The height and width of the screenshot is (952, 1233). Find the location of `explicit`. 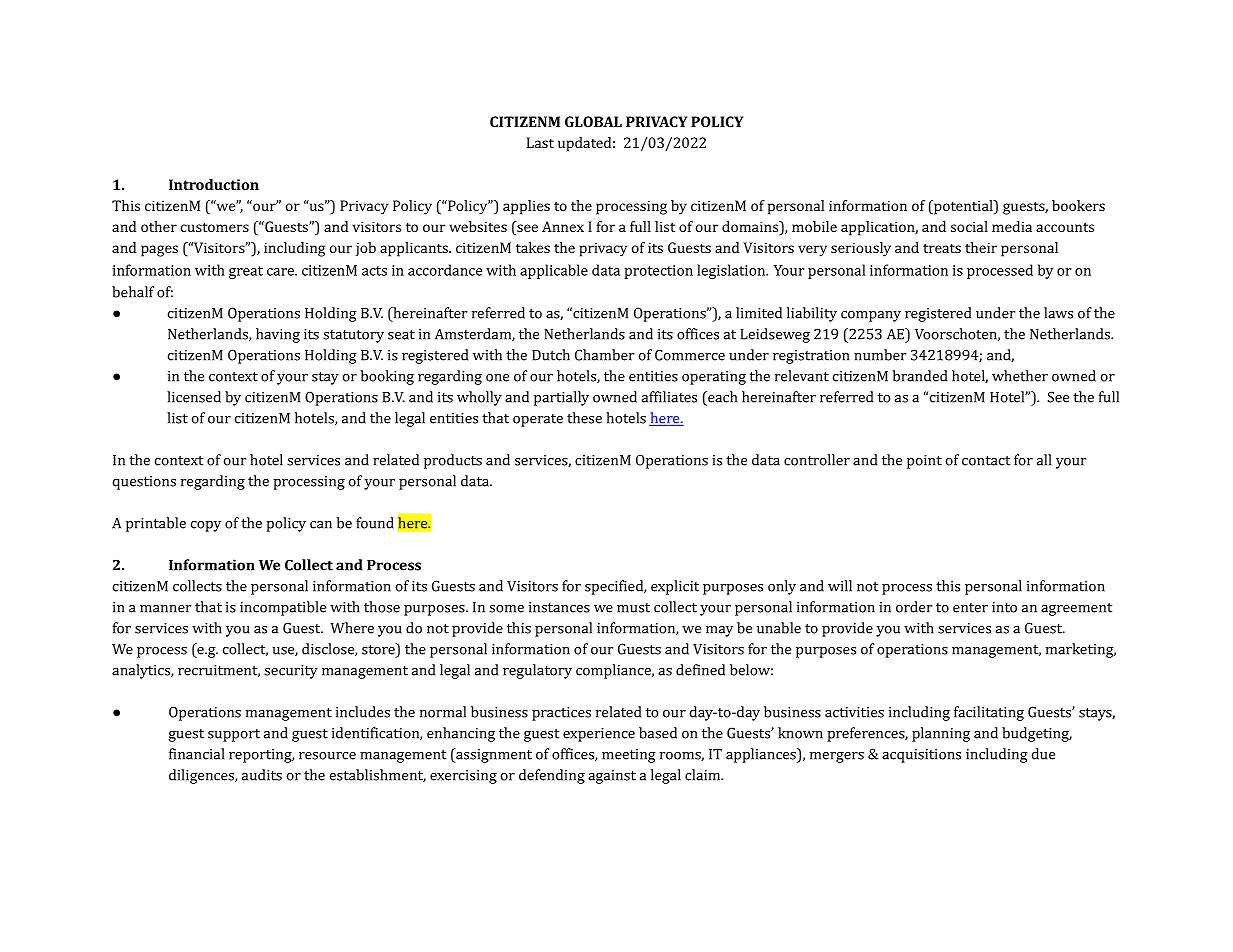

explicit is located at coordinates (675, 587).
